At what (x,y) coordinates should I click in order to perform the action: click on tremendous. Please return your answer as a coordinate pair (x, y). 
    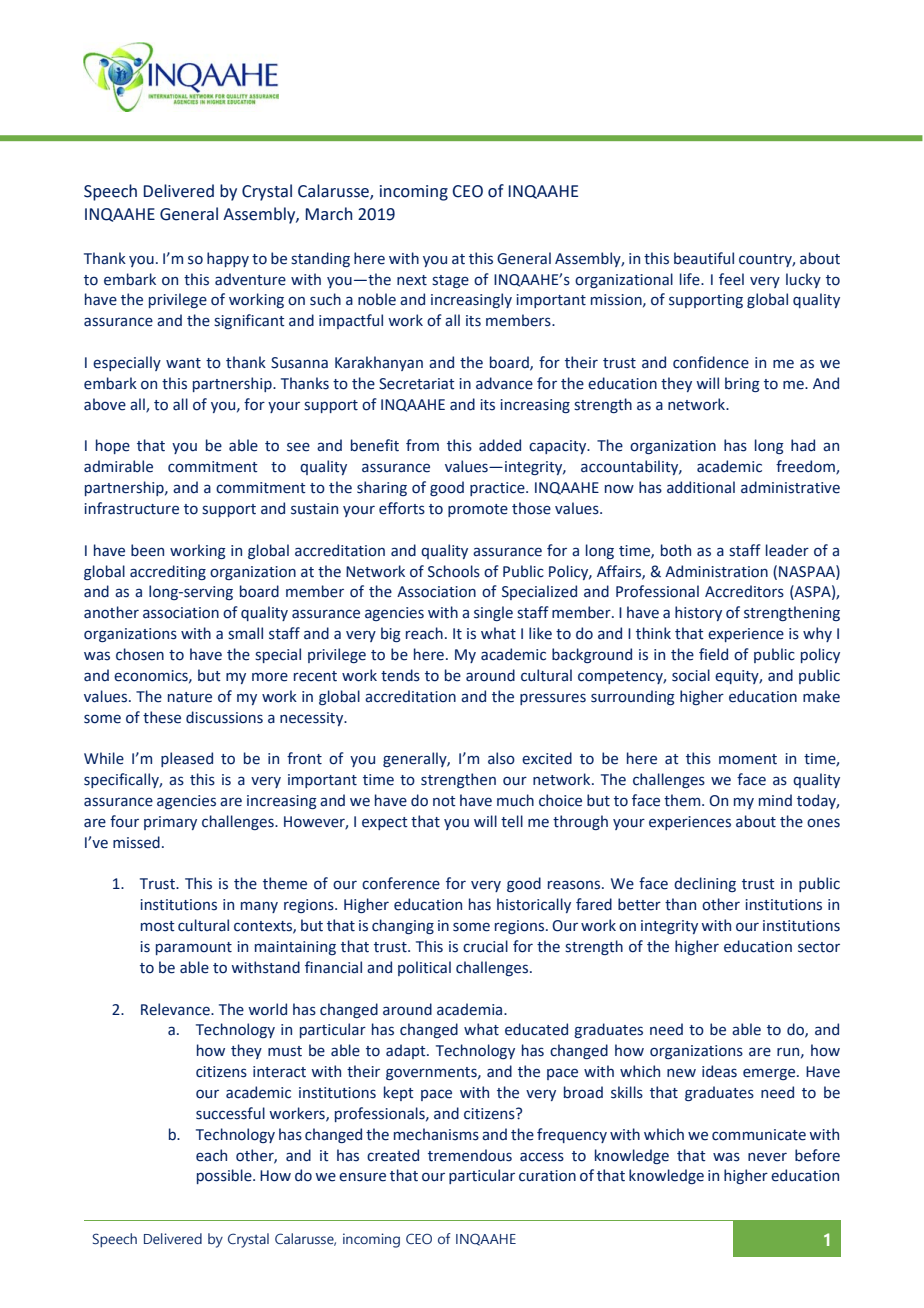
    Looking at the image, I should click on (470, 1155).
